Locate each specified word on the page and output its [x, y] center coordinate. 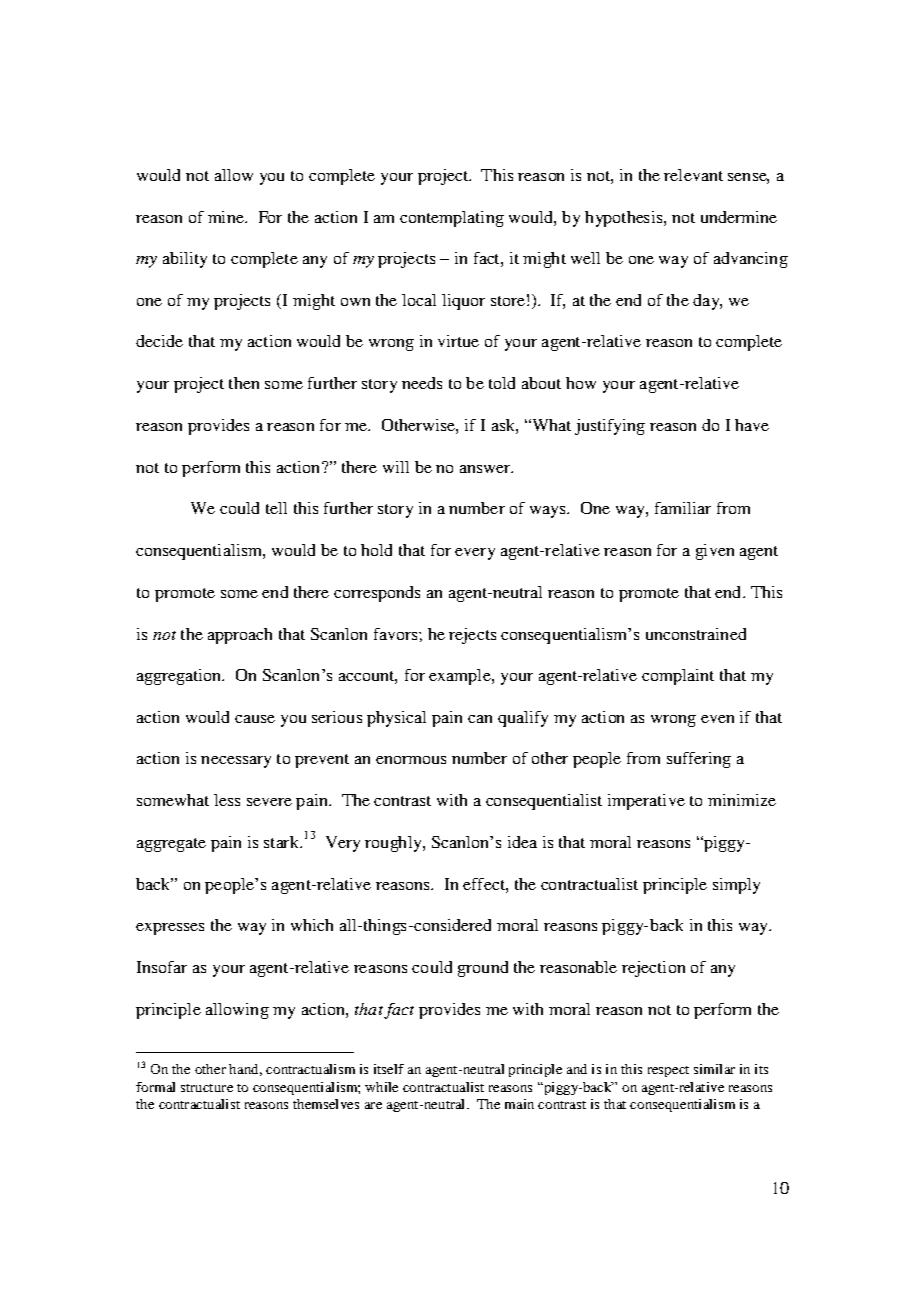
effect [485, 884]
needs [422, 383]
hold [376, 550]
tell [276, 508]
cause [255, 719]
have [752, 425]
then [244, 383]
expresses [170, 929]
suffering [699, 760]
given [715, 552]
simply [736, 886]
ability [185, 260]
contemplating [452, 219]
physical [396, 719]
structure [207, 1088]
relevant [693, 175]
